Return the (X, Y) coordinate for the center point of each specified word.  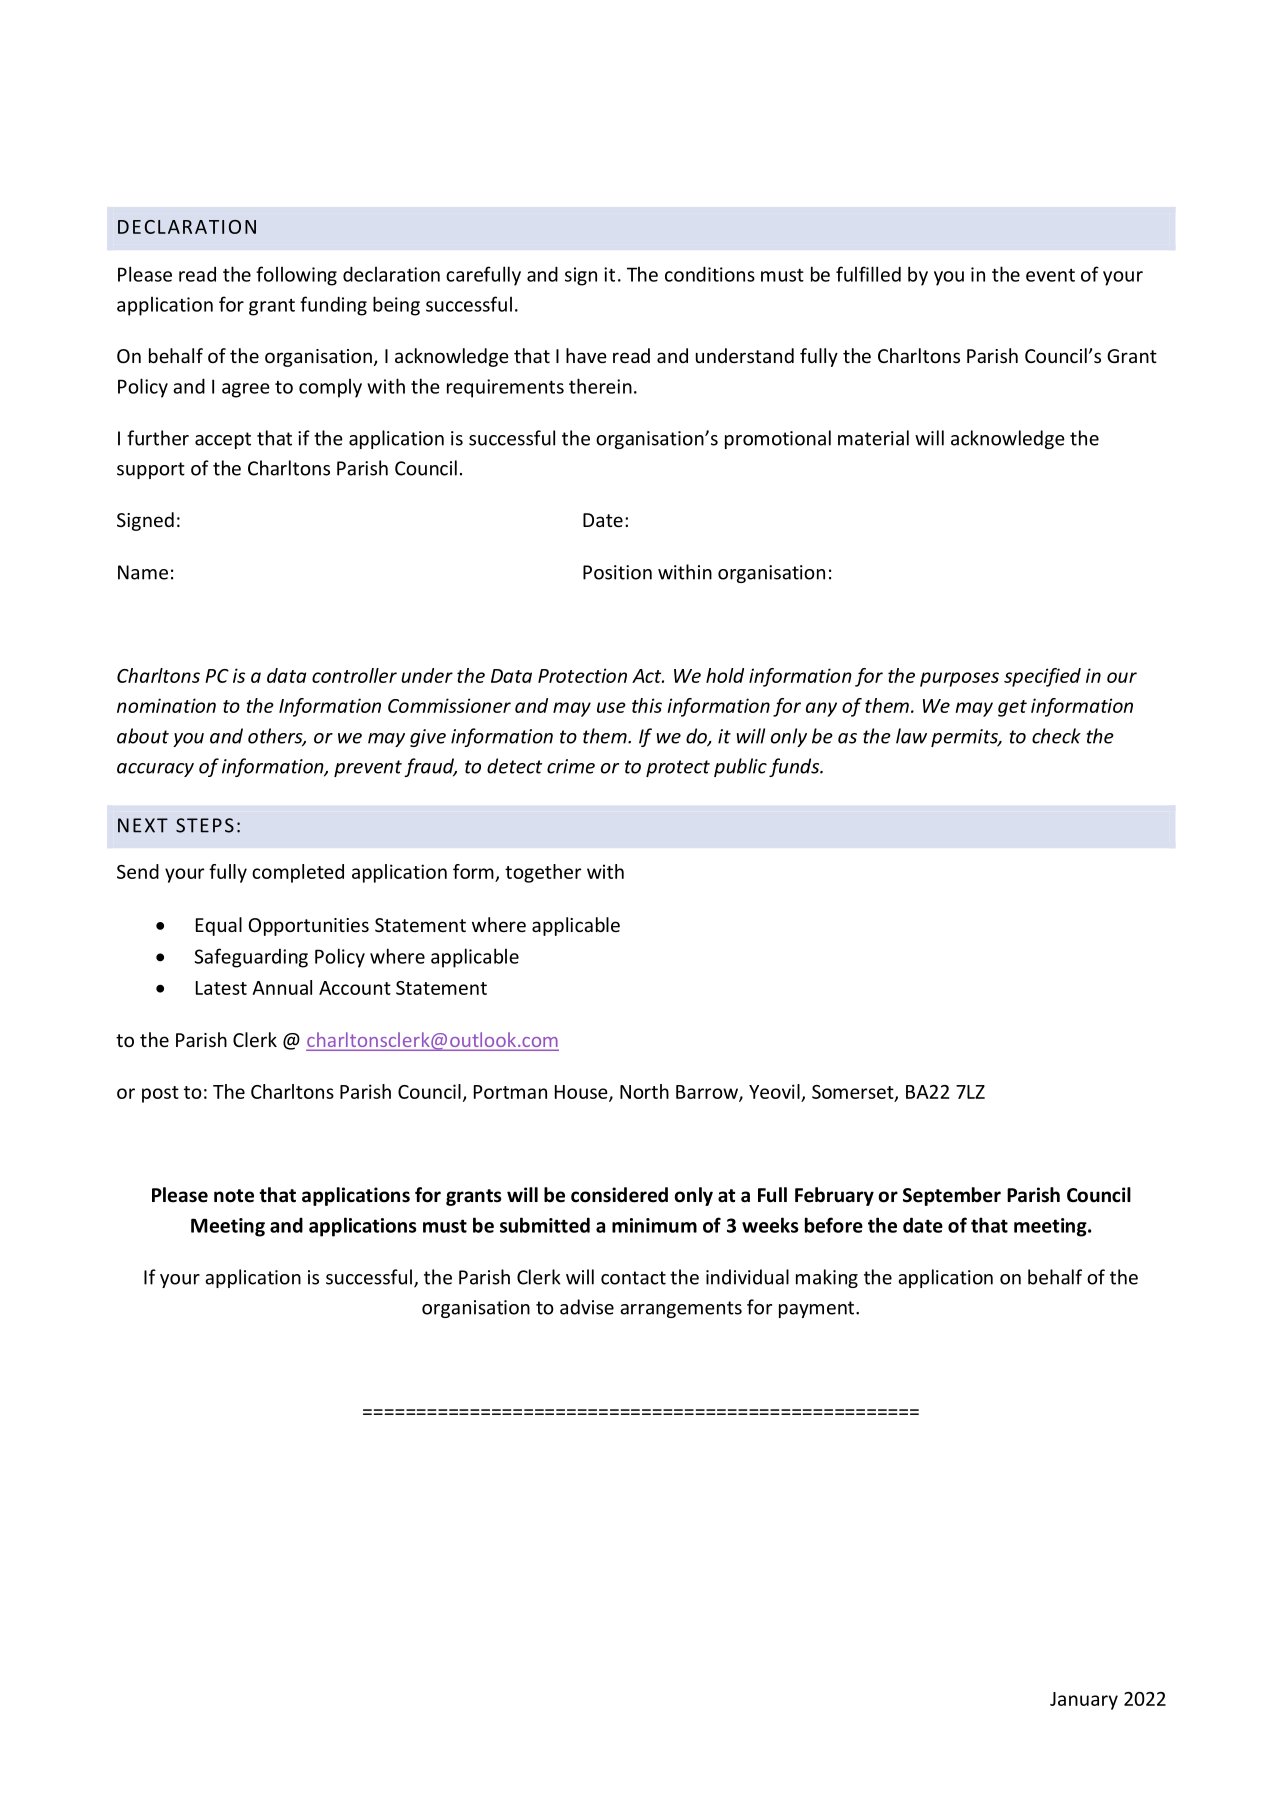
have (586, 355)
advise (587, 1307)
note (234, 1196)
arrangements (681, 1309)
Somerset (854, 1093)
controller (354, 675)
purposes (959, 679)
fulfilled (868, 274)
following (296, 276)
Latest (221, 988)
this (647, 705)
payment (818, 1309)
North (644, 1091)
